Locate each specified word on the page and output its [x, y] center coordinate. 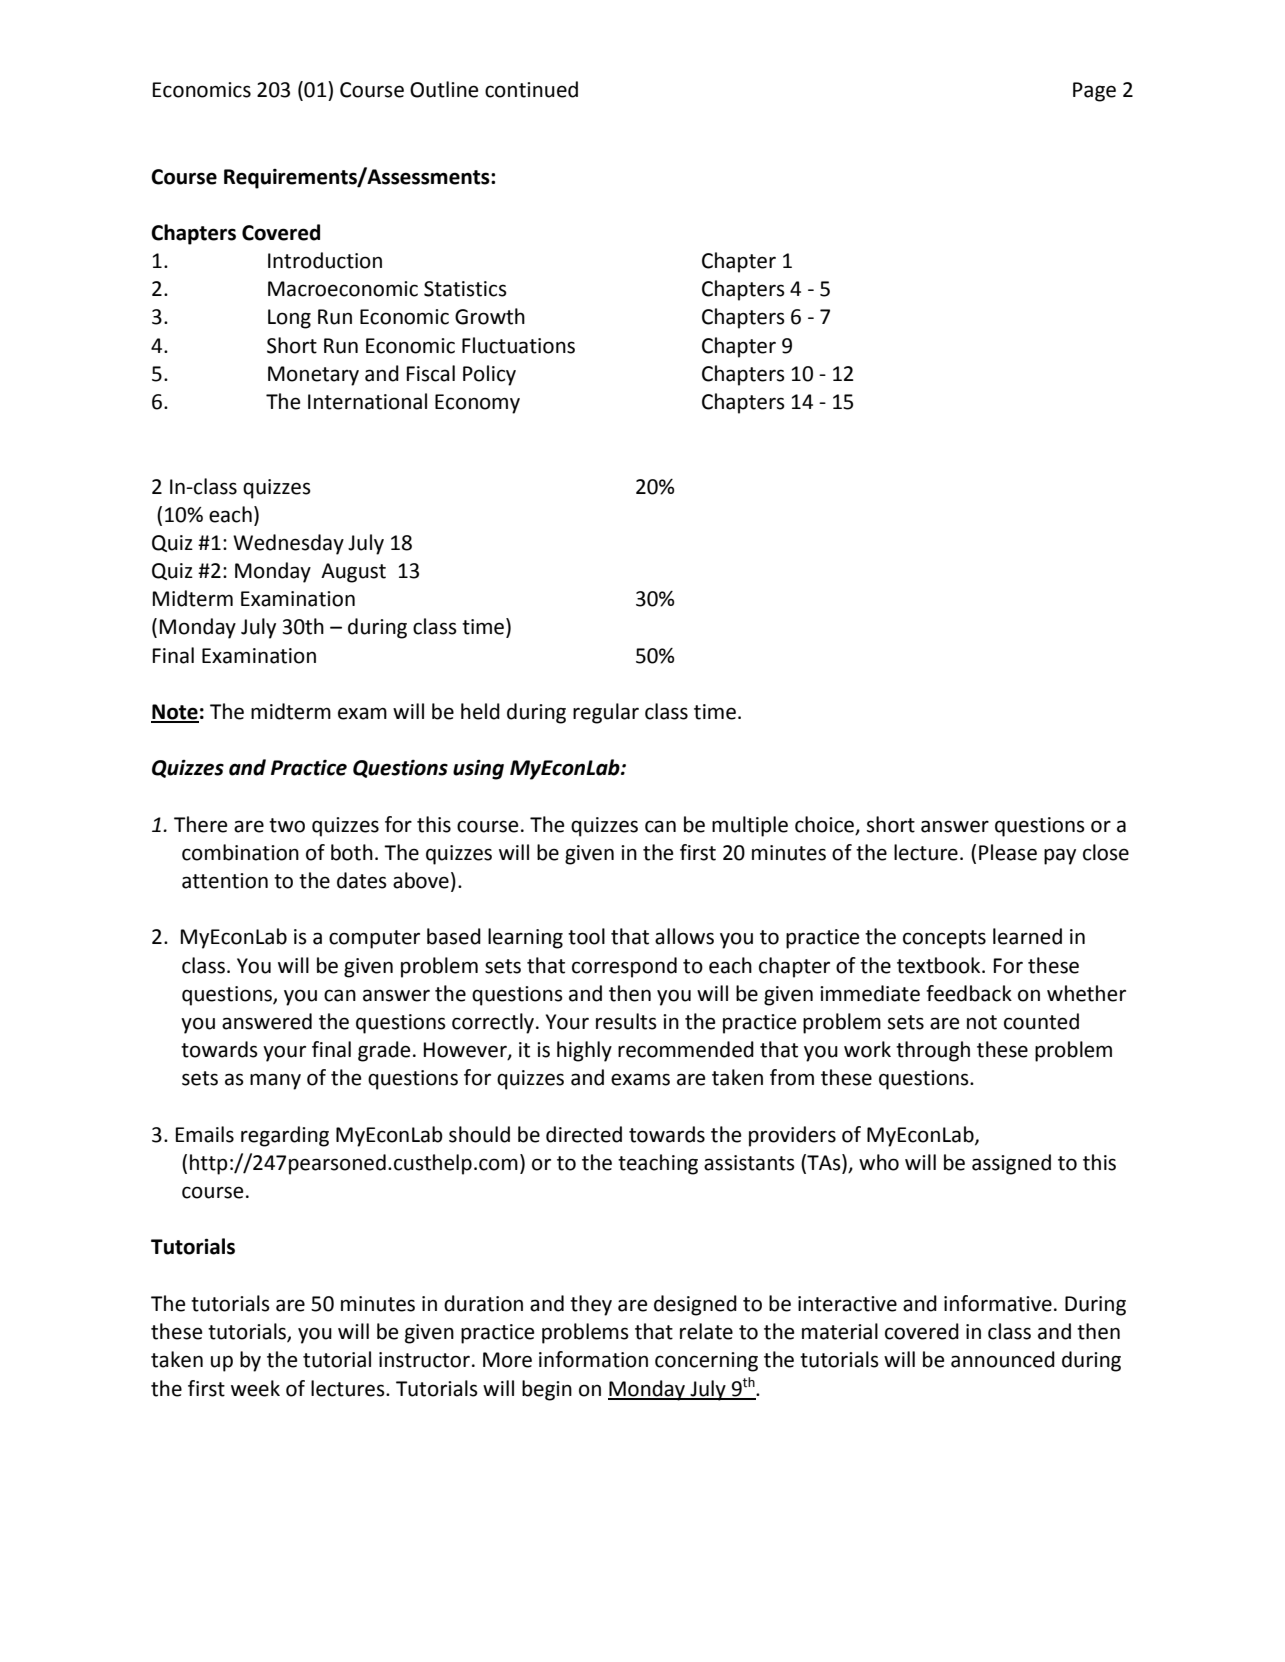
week [255, 1388]
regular [606, 713]
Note [175, 713]
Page [1094, 92]
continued [531, 89]
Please [1008, 852]
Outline [444, 89]
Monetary [313, 376]
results [626, 1021]
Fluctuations [518, 345]
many [275, 1081]
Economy [477, 404]
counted [1041, 1021]
